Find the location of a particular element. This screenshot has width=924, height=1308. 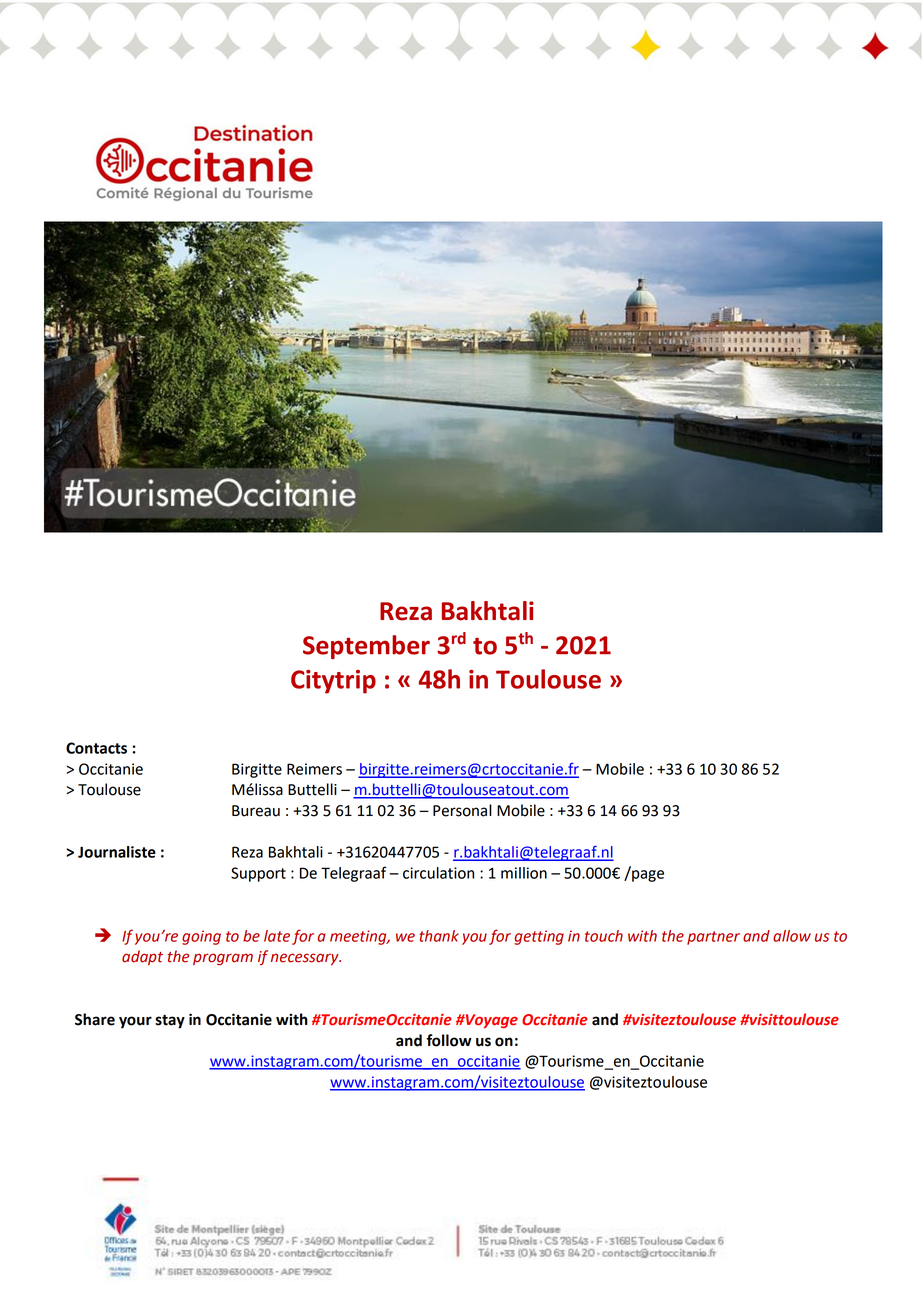

Personal is located at coordinates (462, 810).
